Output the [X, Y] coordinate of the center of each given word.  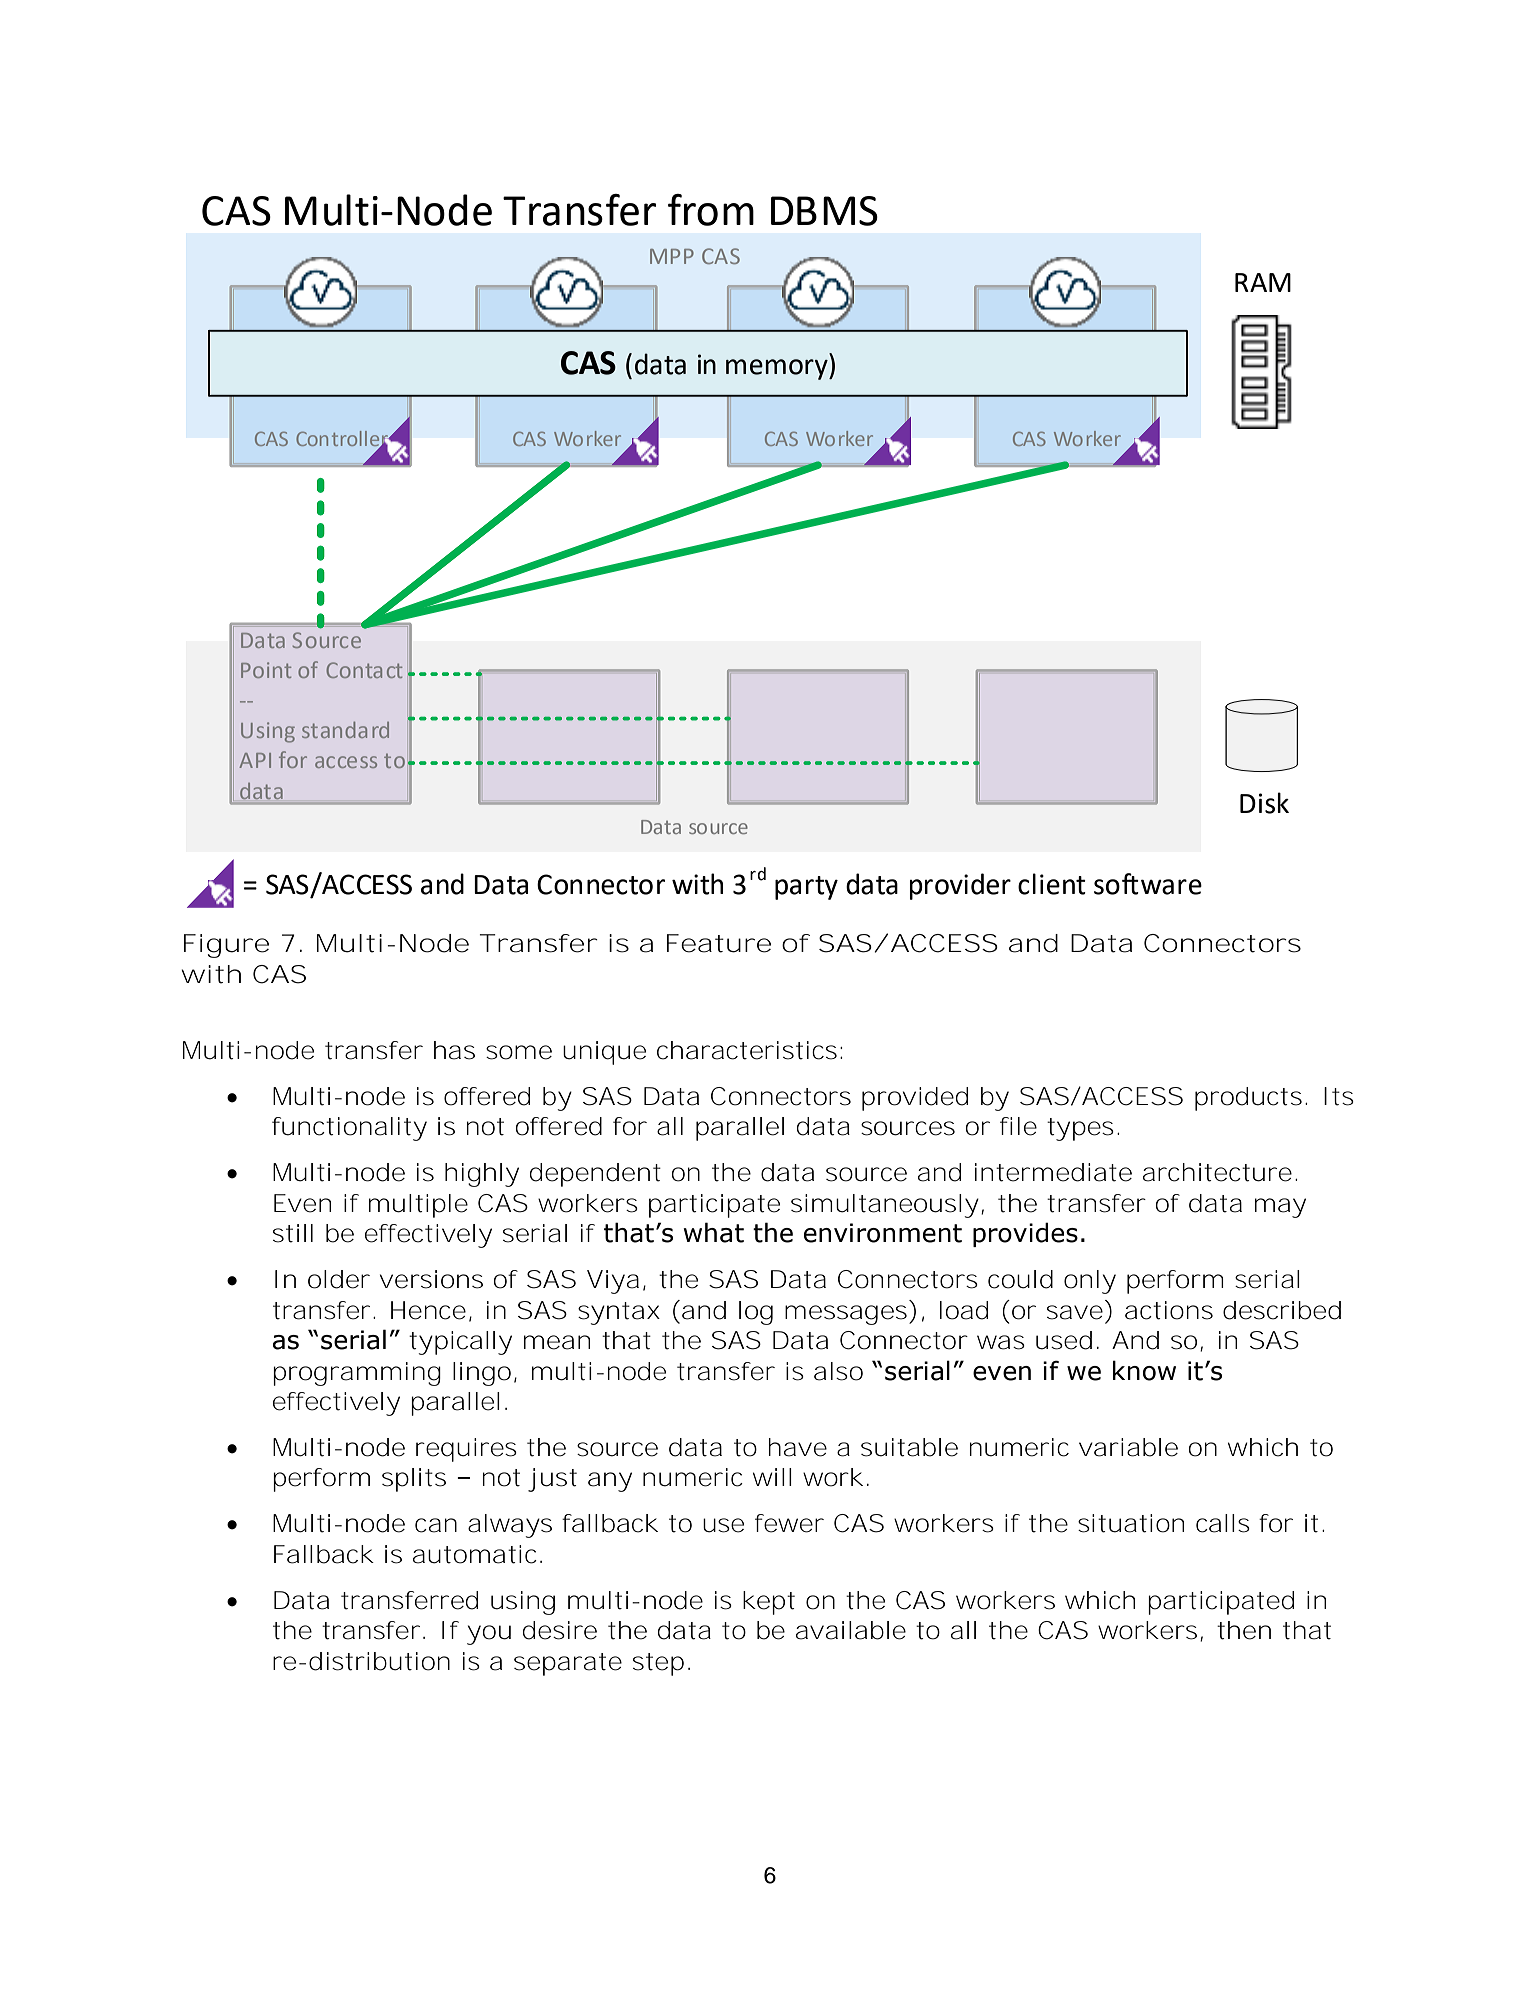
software [1148, 884]
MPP [672, 256]
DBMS [824, 211]
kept [769, 1603]
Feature [719, 943]
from [711, 210]
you [489, 1635]
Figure [226, 946]
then [1244, 1630]
